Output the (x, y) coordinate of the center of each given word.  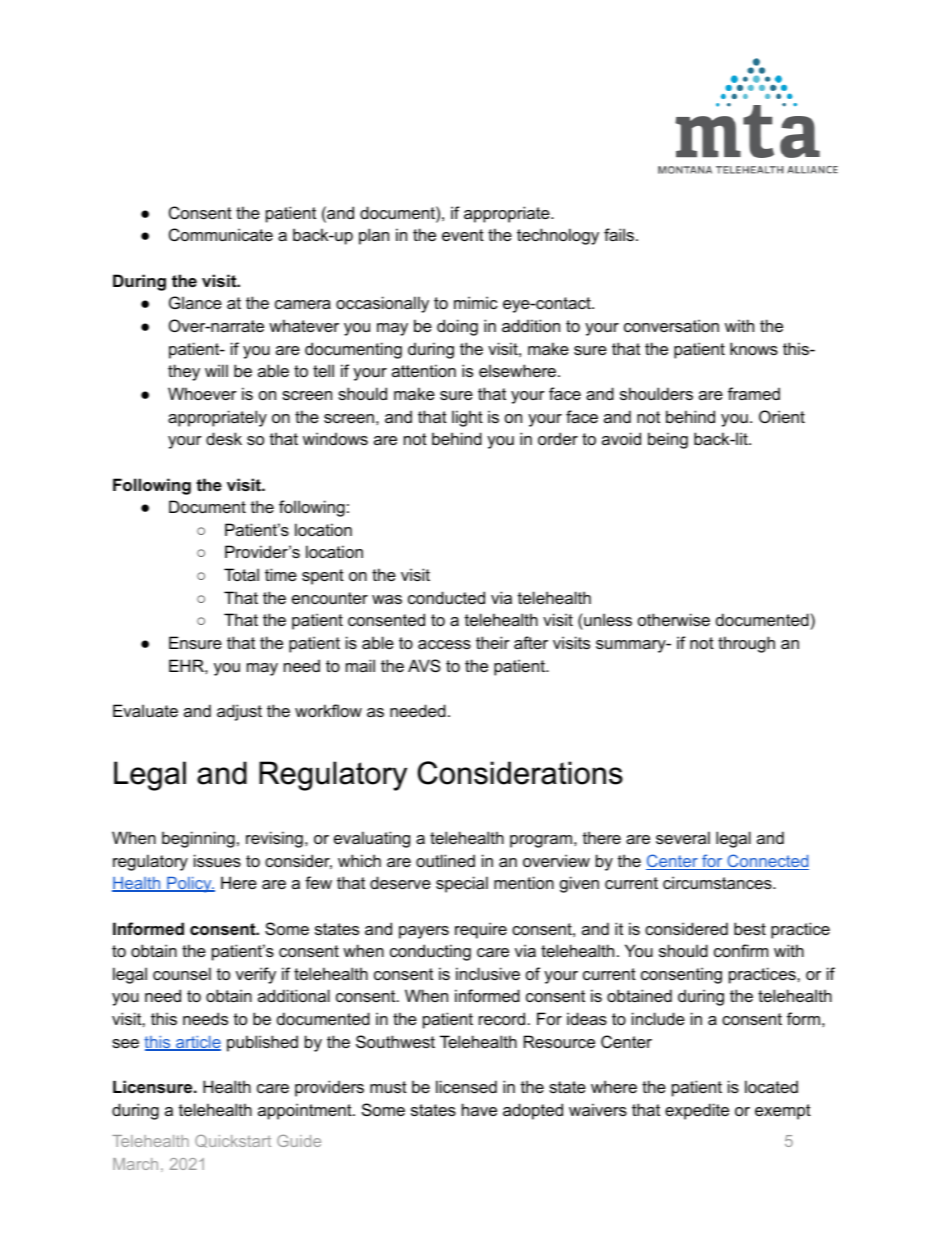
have (479, 1109)
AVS (424, 665)
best (750, 928)
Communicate (221, 234)
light (467, 418)
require (481, 930)
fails (620, 234)
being (668, 440)
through (746, 644)
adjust (239, 712)
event (463, 235)
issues (217, 860)
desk (224, 438)
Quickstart (233, 1141)
